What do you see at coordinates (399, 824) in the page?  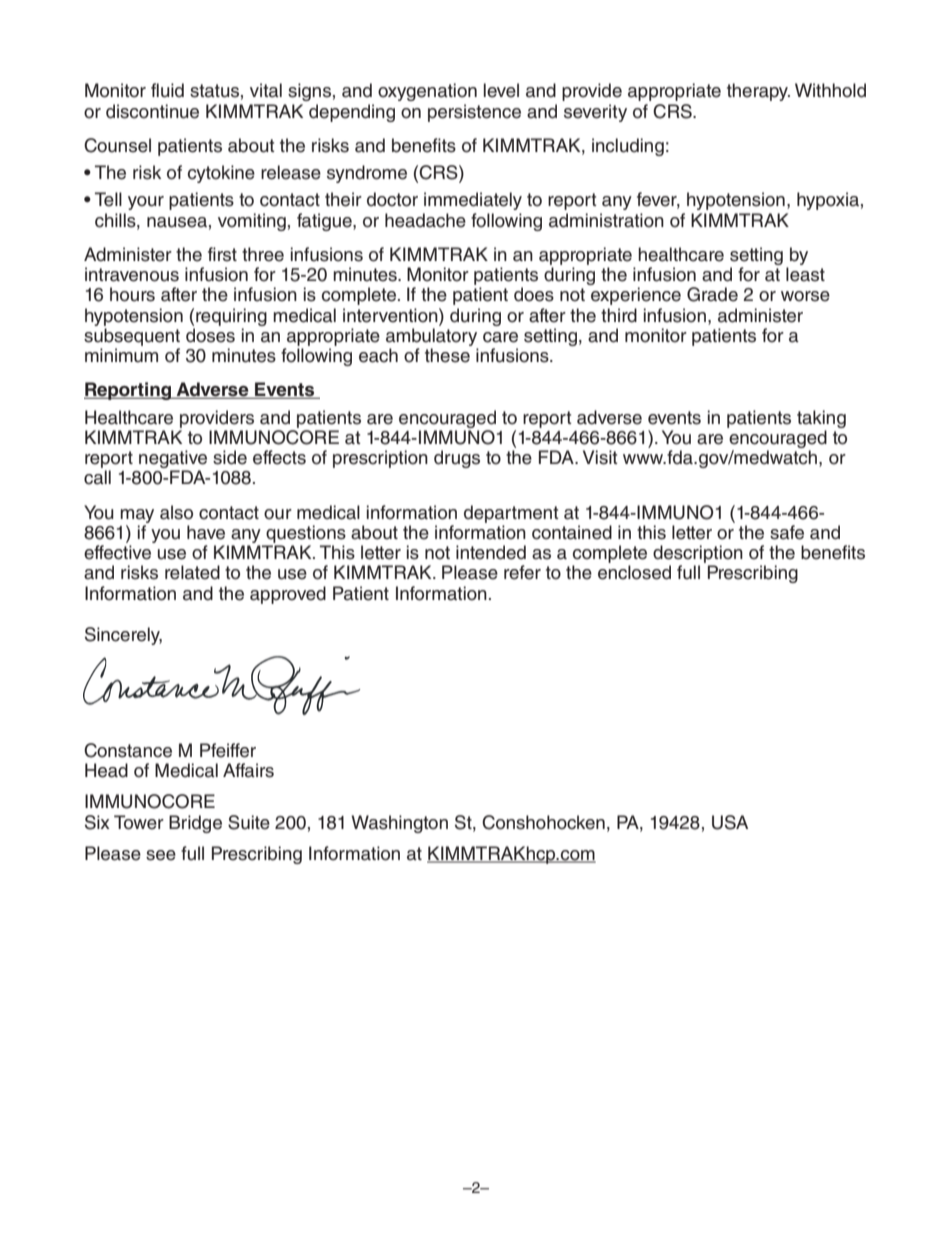 I see `Washington` at bounding box center [399, 824].
